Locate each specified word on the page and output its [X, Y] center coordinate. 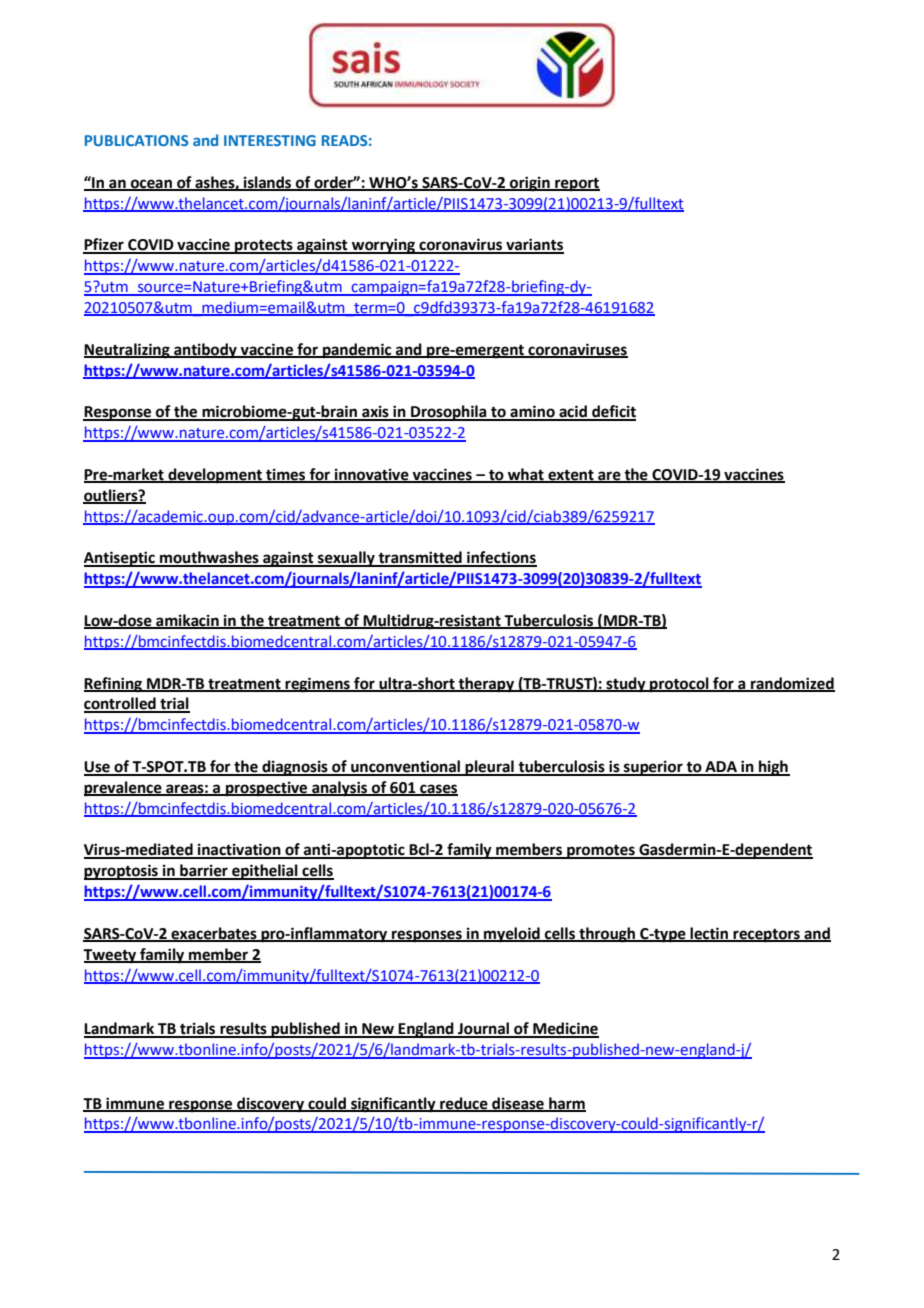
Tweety [111, 956]
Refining [114, 685]
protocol [679, 685]
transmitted [420, 558]
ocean [151, 184]
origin [530, 184]
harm [566, 1104]
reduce [464, 1104]
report [576, 185]
